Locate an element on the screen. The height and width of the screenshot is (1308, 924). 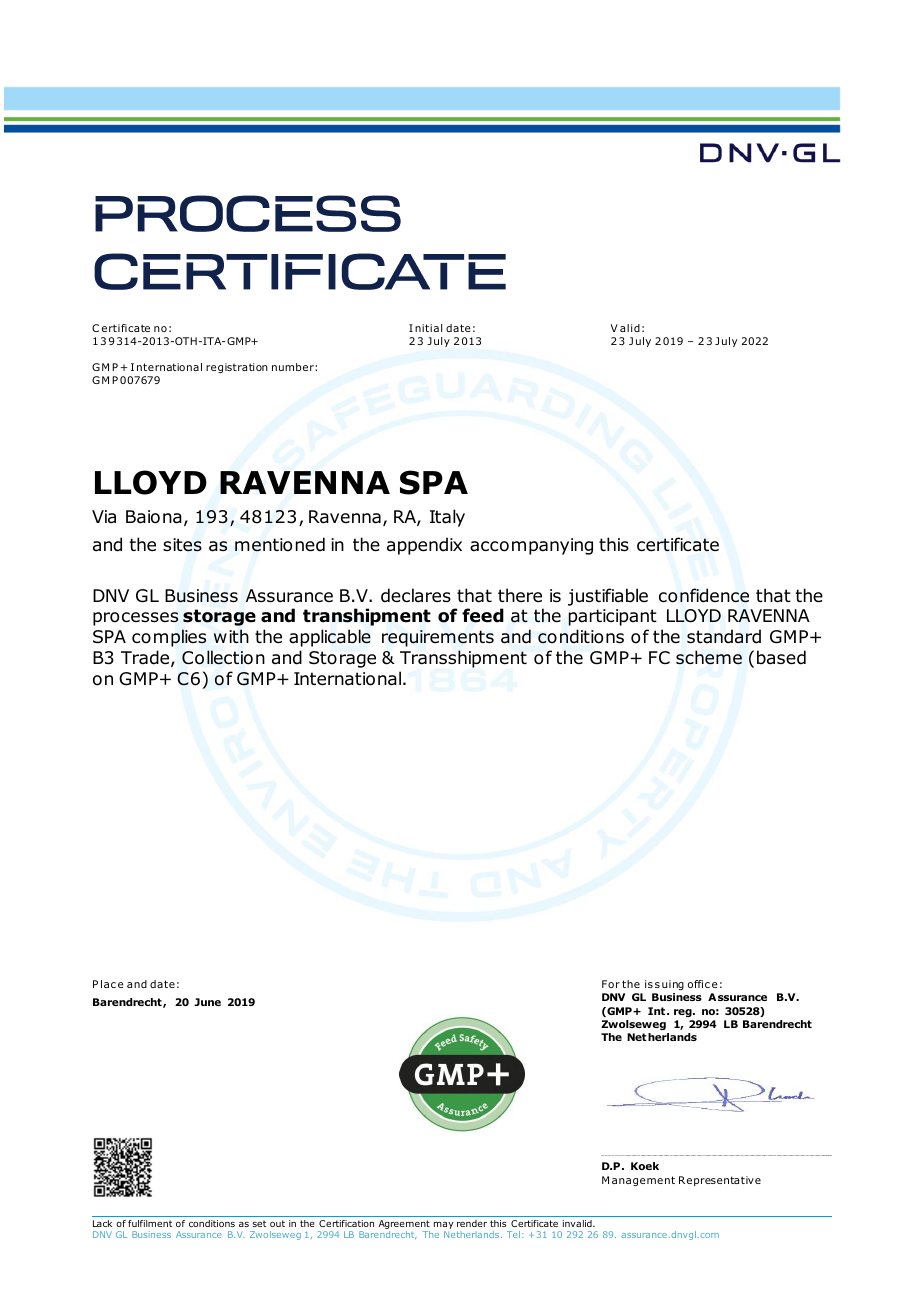
Collection is located at coordinates (223, 657).
